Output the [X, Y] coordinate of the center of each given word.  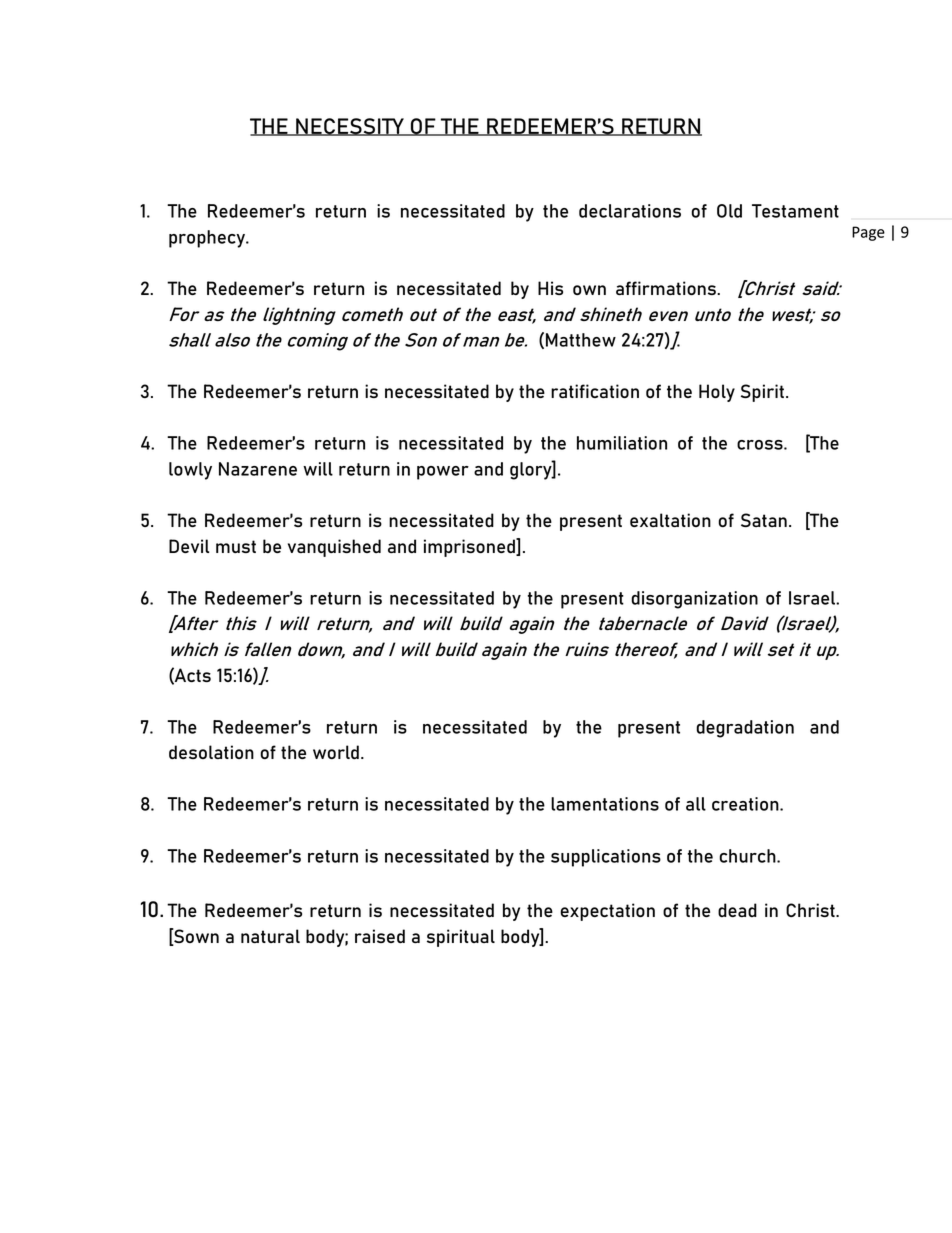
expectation [607, 912]
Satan [764, 520]
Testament [795, 211]
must [236, 546]
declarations [630, 211]
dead [737, 910]
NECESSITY [350, 127]
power [443, 473]
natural [270, 936]
